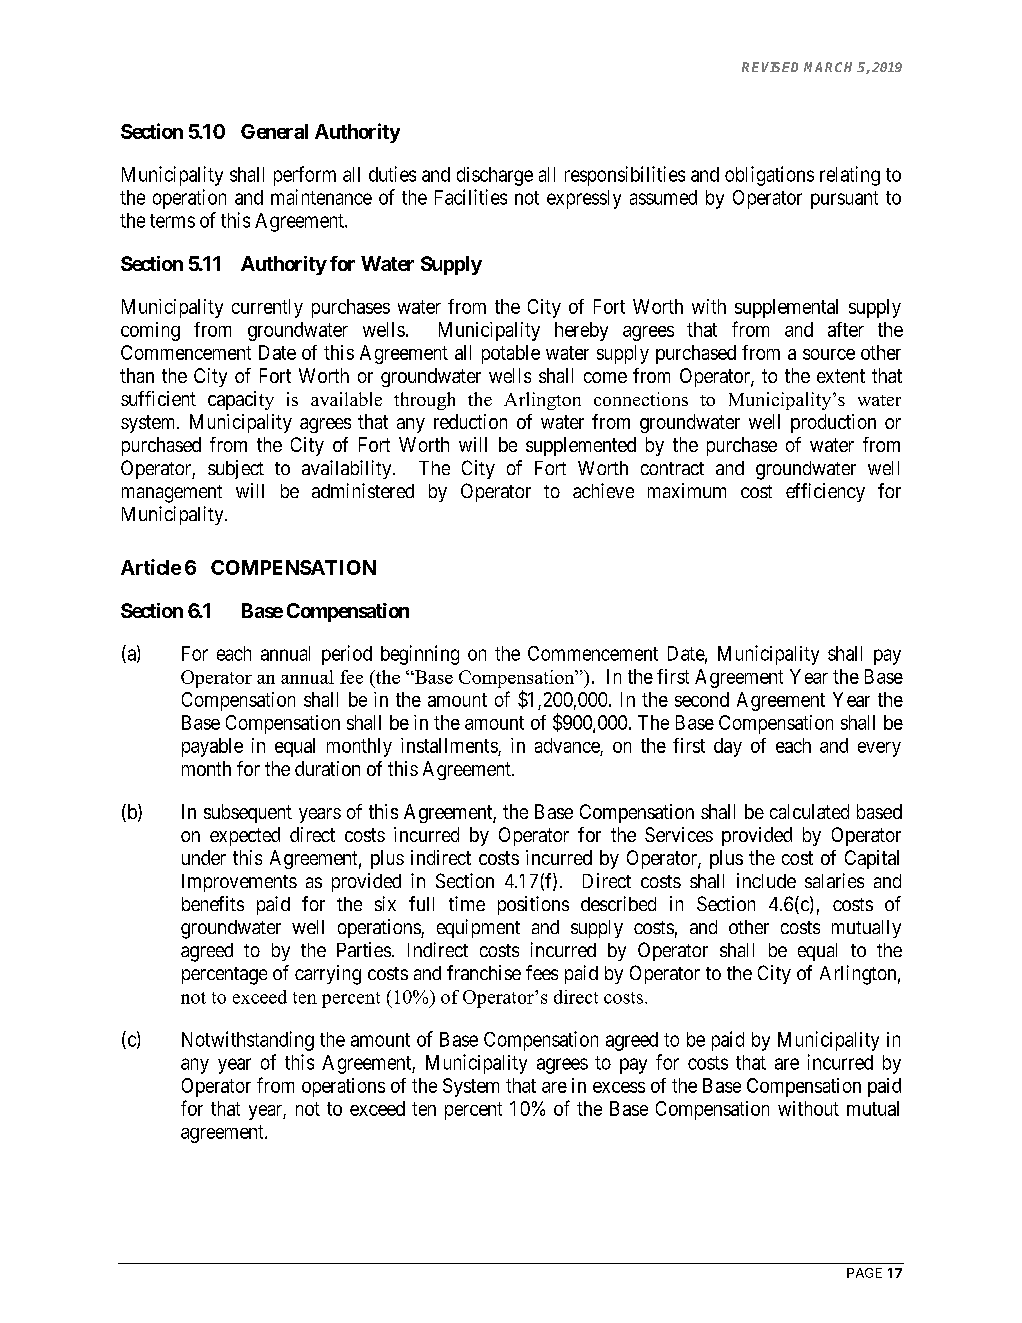  What do you see at coordinates (728, 747) in the screenshot?
I see `day` at bounding box center [728, 747].
